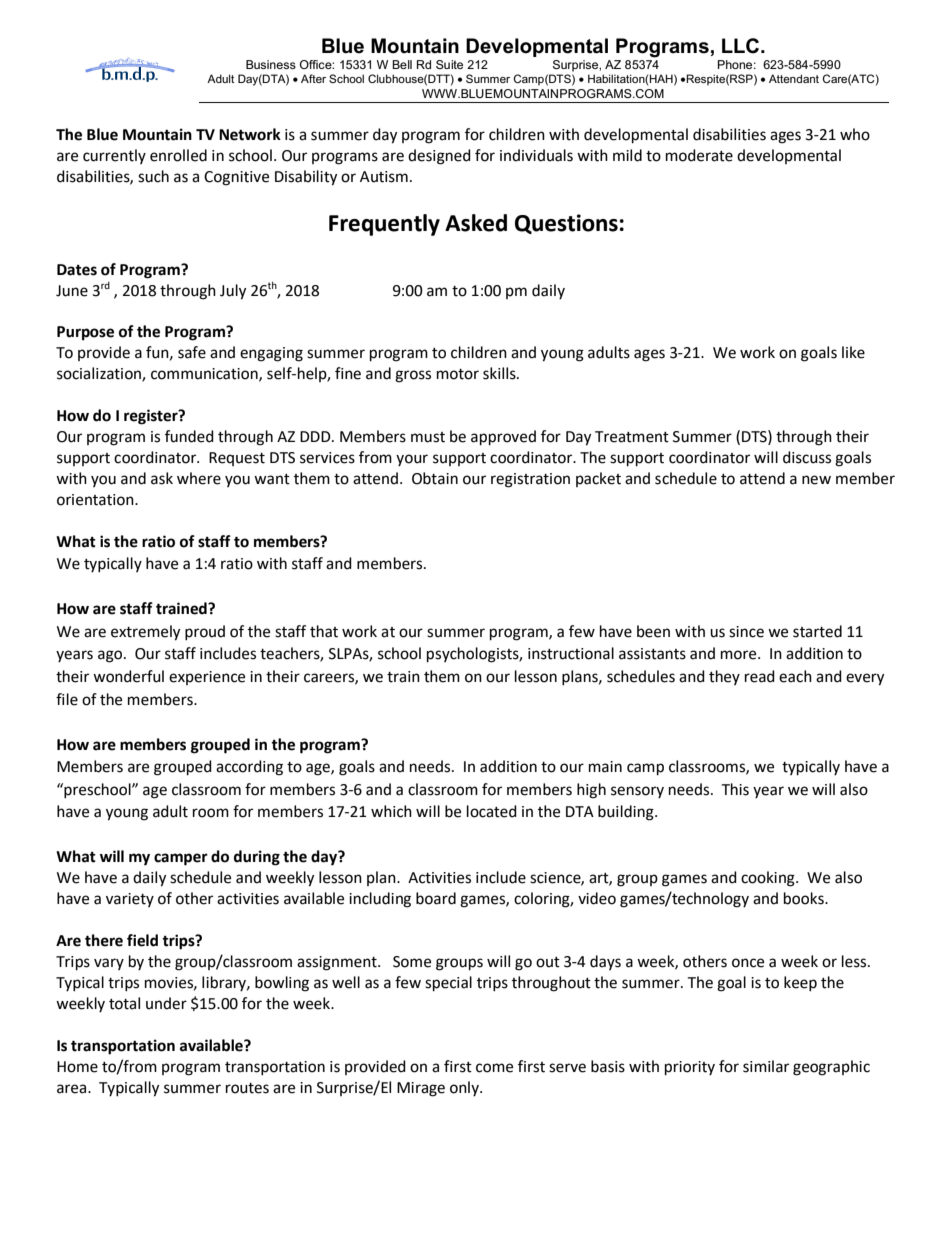  What do you see at coordinates (449, 64) in the screenshot?
I see `Suite` at bounding box center [449, 64].
